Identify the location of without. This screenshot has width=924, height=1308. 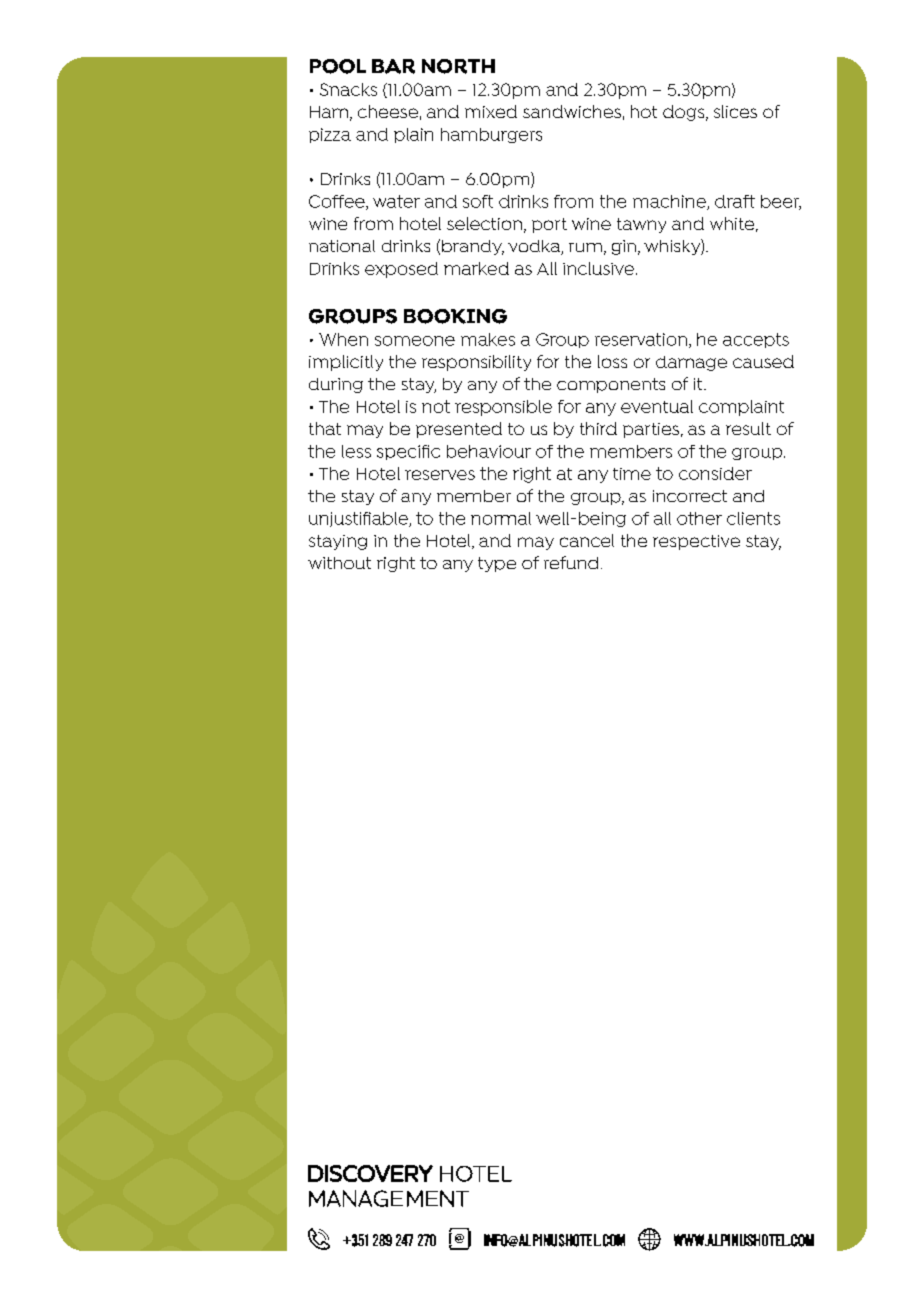
(339, 563).
